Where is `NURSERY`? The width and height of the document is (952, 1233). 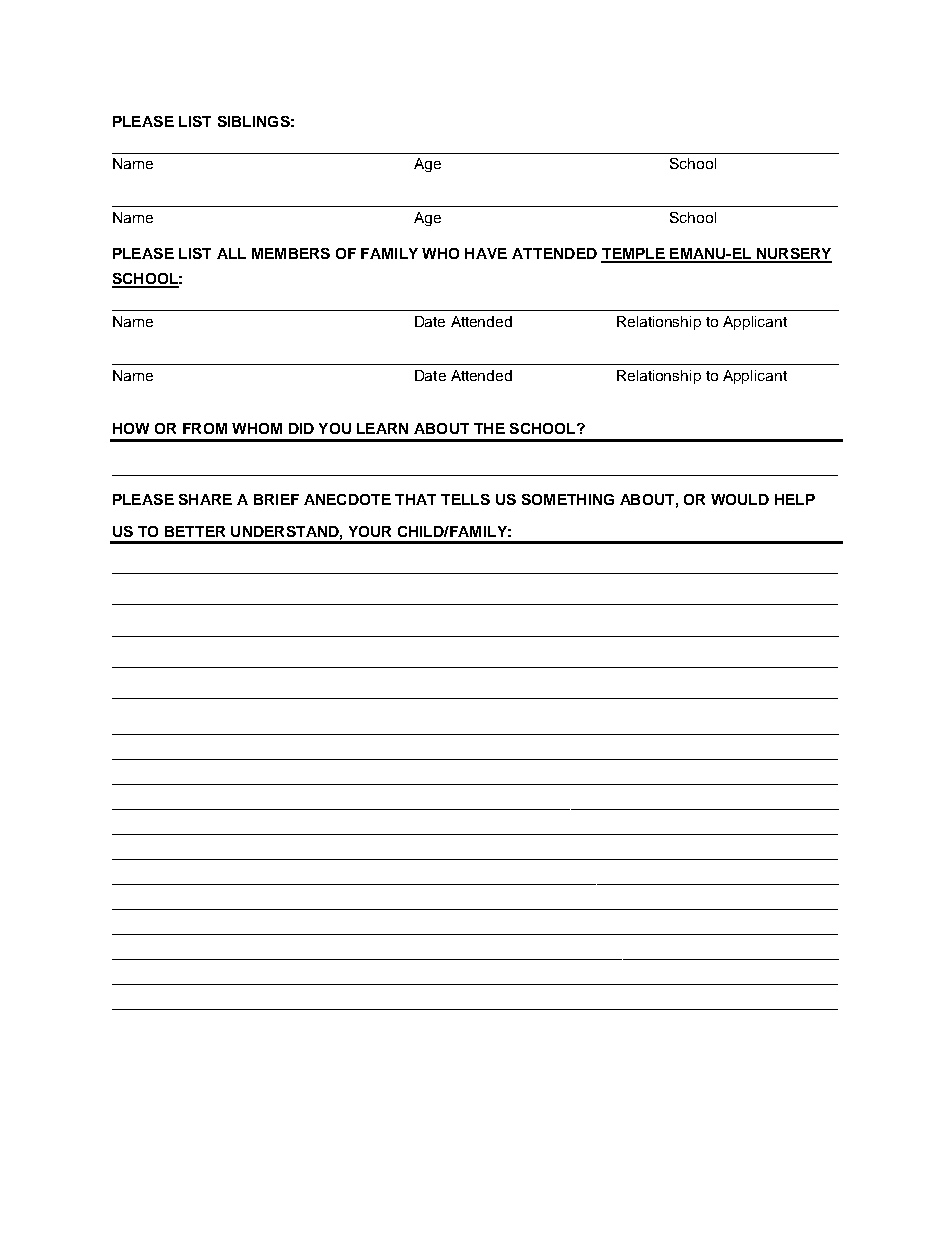 NURSERY is located at coordinates (793, 255).
